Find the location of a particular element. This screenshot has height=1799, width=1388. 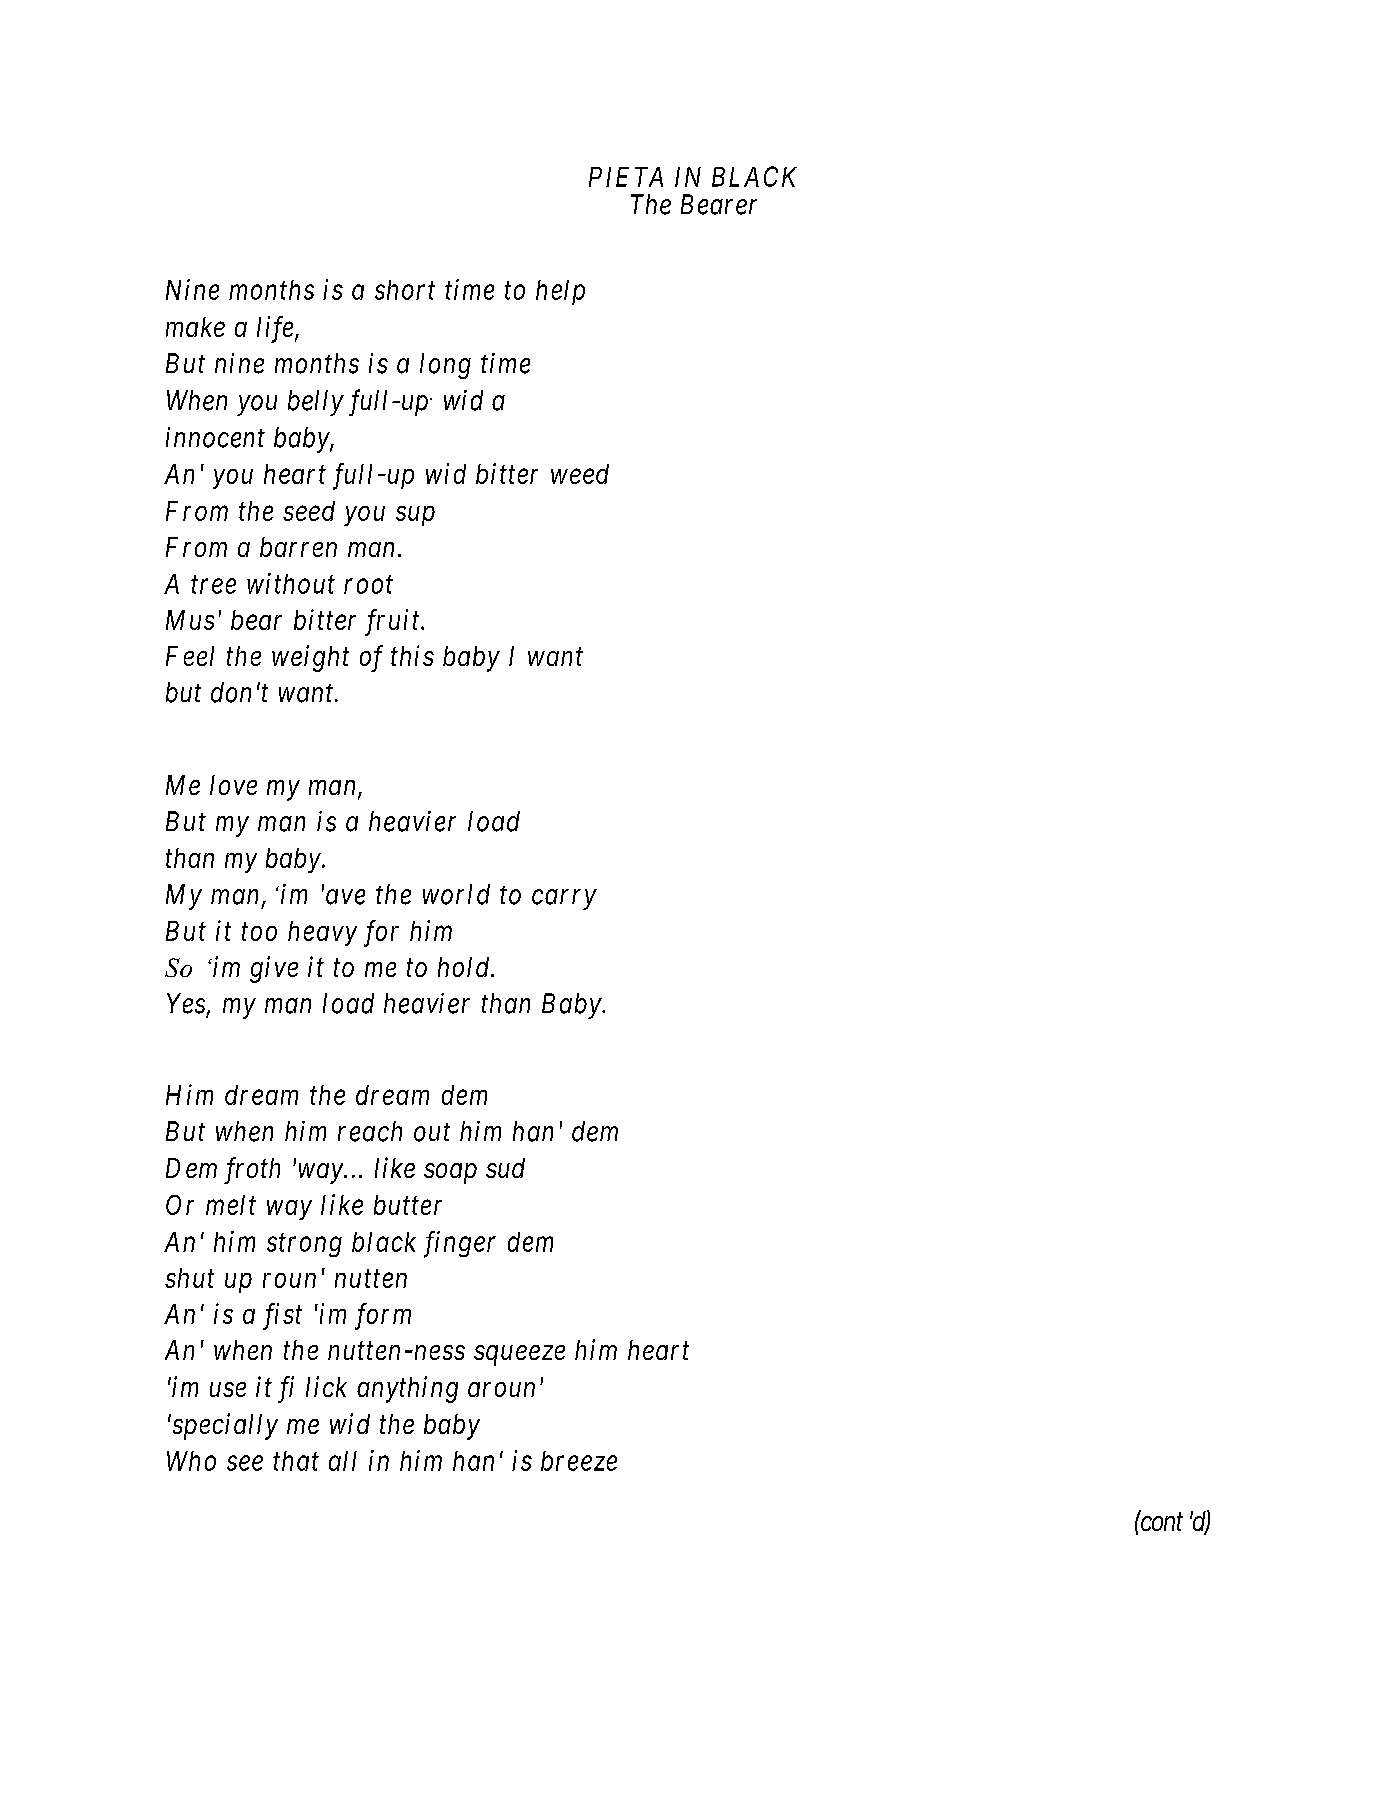

anything is located at coordinates (407, 1389).
